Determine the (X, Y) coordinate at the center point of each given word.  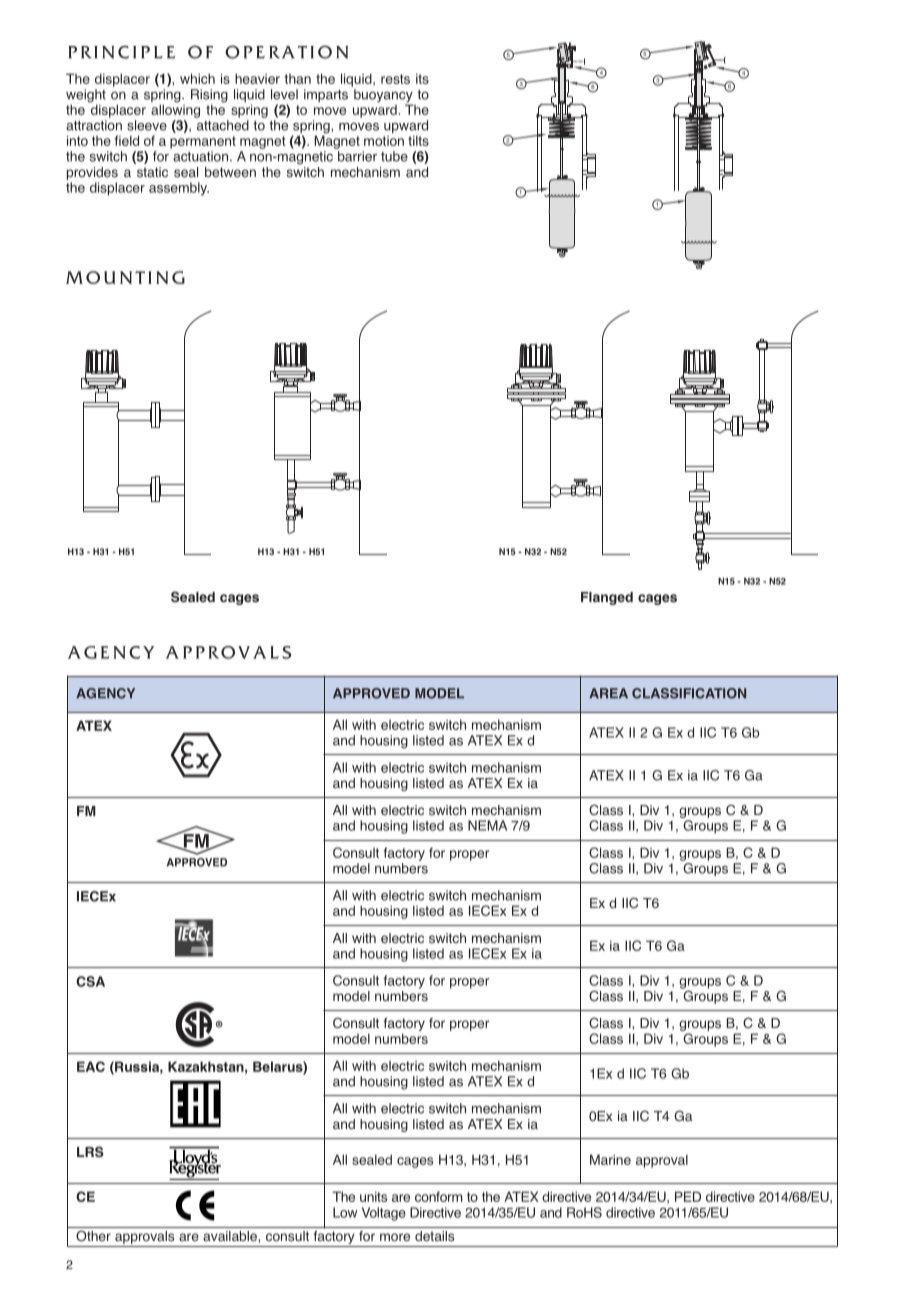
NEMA (487, 825)
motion (384, 141)
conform (439, 1196)
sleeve (147, 125)
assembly (179, 189)
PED (688, 1196)
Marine (610, 1159)
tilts (418, 140)
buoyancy (383, 97)
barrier (357, 156)
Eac (91, 1066)
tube (394, 156)
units (373, 1196)
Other (93, 1236)
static (152, 172)
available (231, 1236)
